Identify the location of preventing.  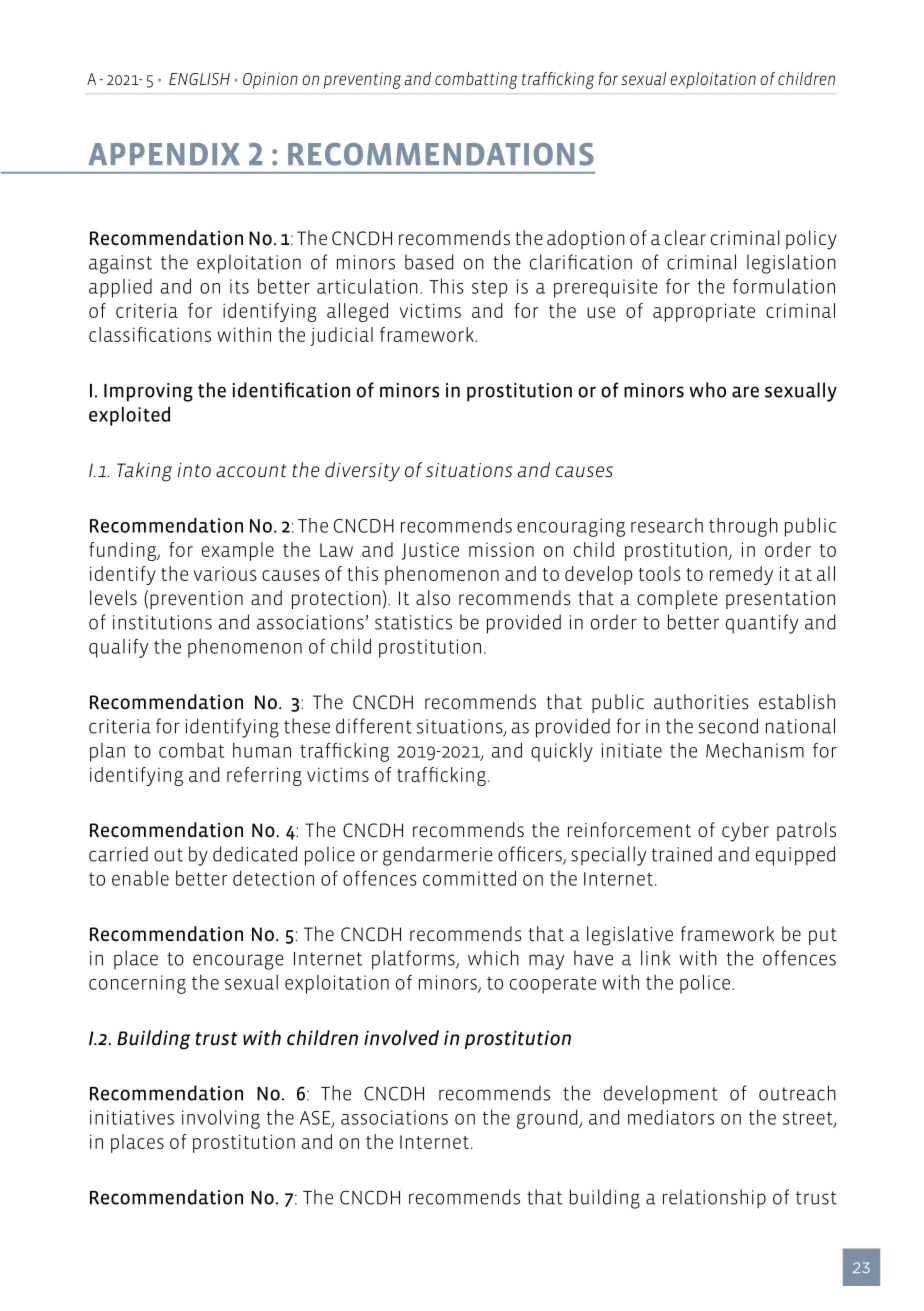
(362, 80).
